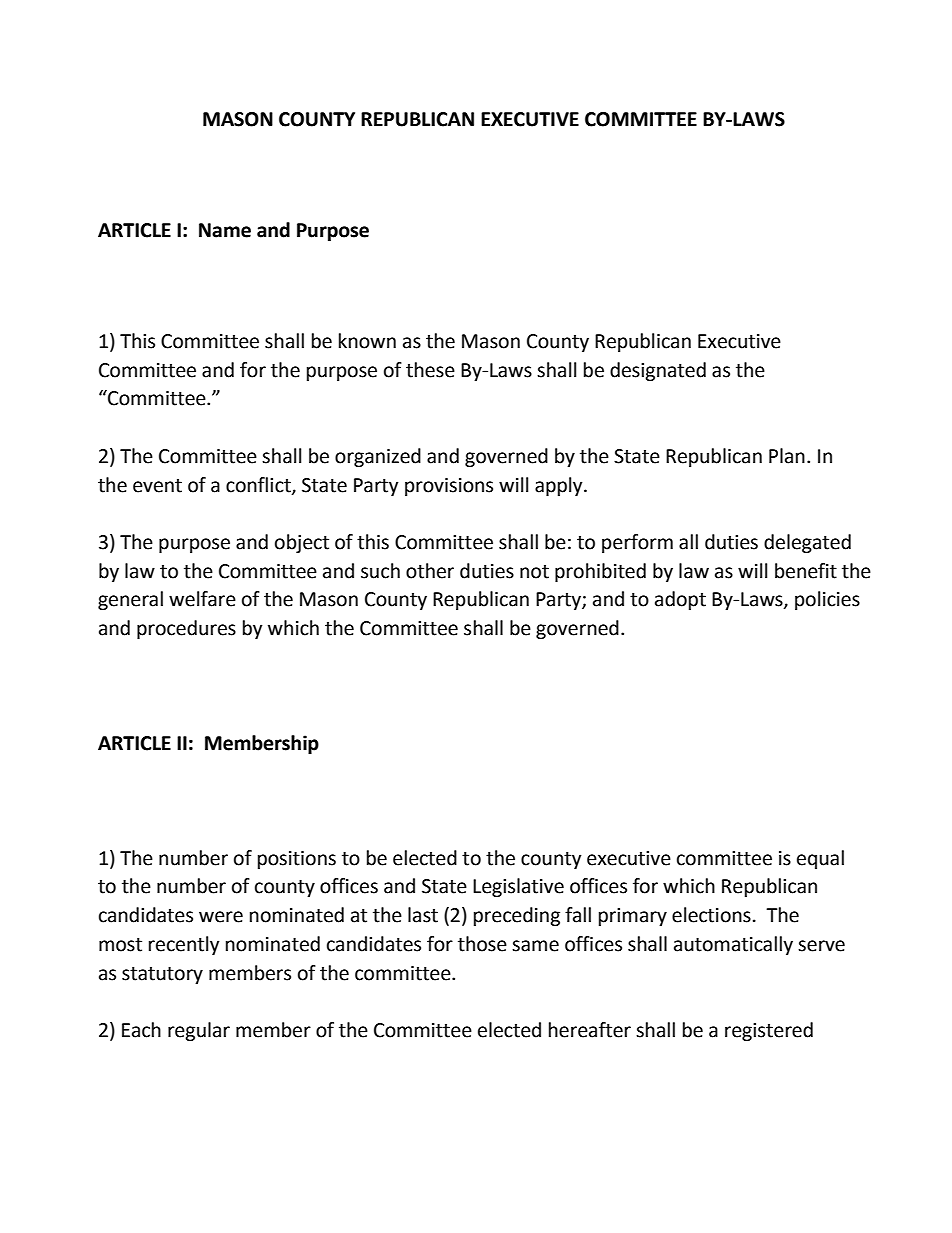 The width and height of the image is (952, 1233). Describe the element at coordinates (769, 1031) in the image. I see `registered` at that location.
